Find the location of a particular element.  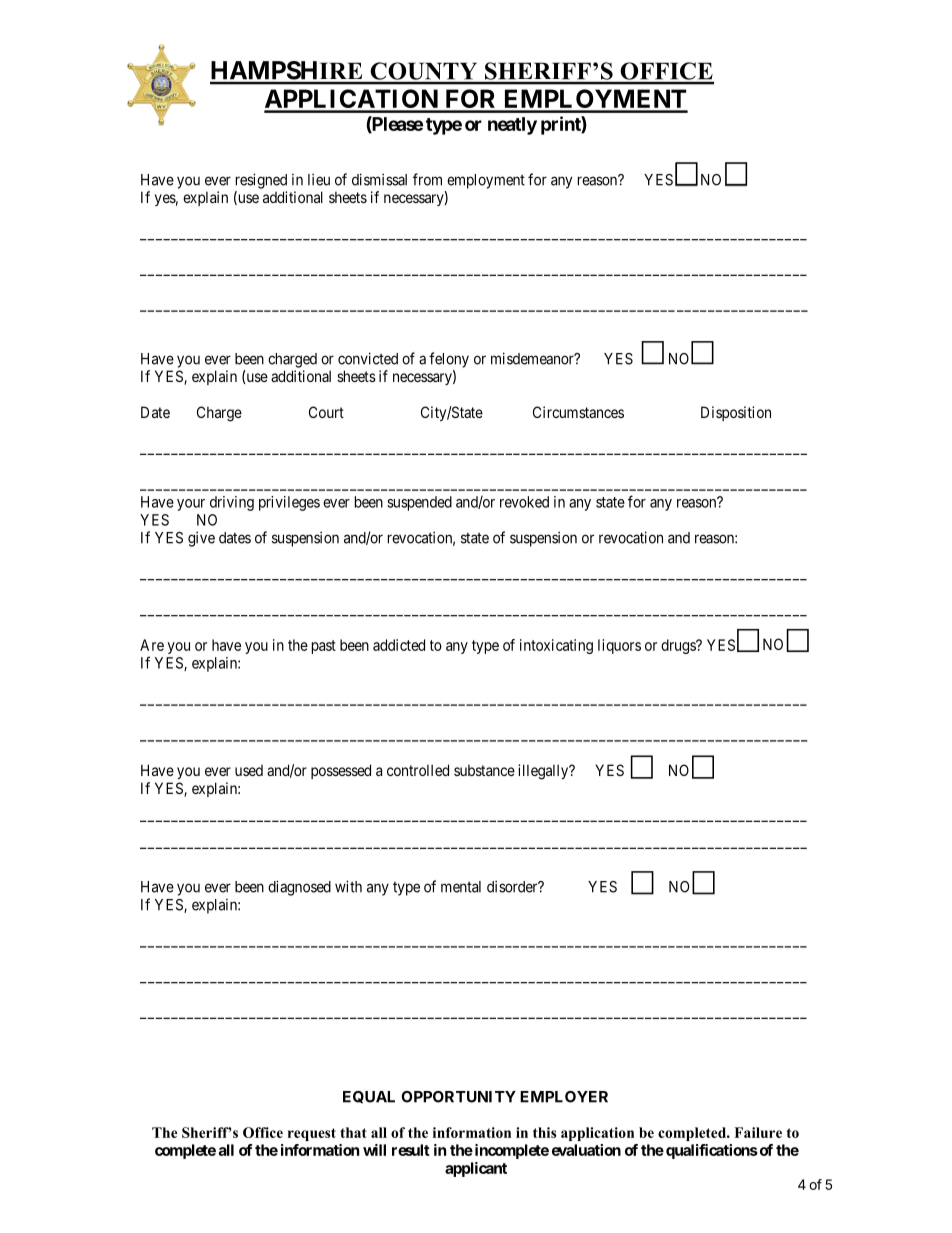

liquors is located at coordinates (619, 646).
